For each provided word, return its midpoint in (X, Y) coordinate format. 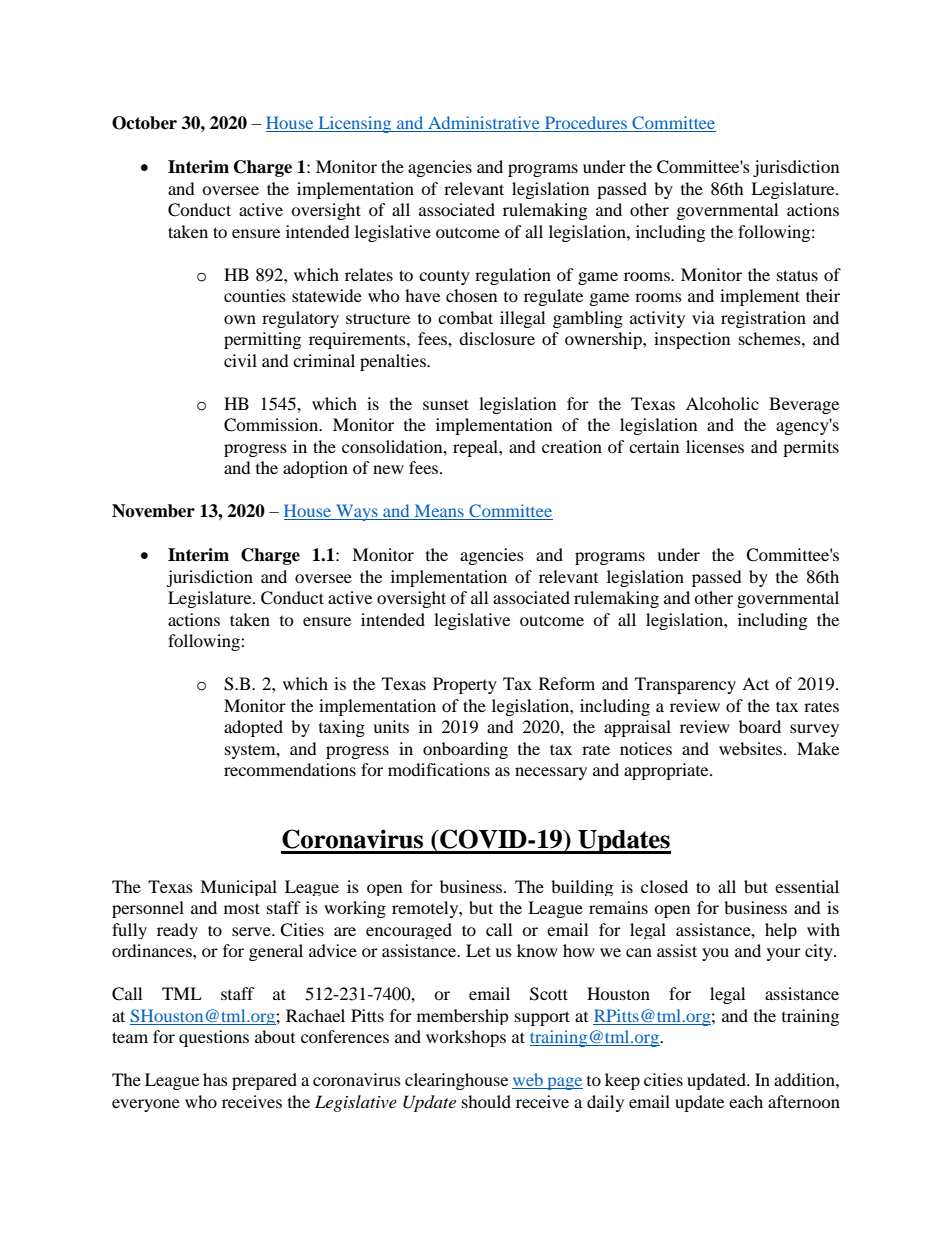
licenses (715, 446)
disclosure (497, 338)
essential (807, 886)
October (144, 123)
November (153, 511)
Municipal (238, 888)
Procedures (586, 124)
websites (752, 748)
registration (763, 319)
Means (439, 512)
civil (240, 360)
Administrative (484, 124)
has (215, 1079)
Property (465, 685)
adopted (253, 728)
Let (478, 950)
